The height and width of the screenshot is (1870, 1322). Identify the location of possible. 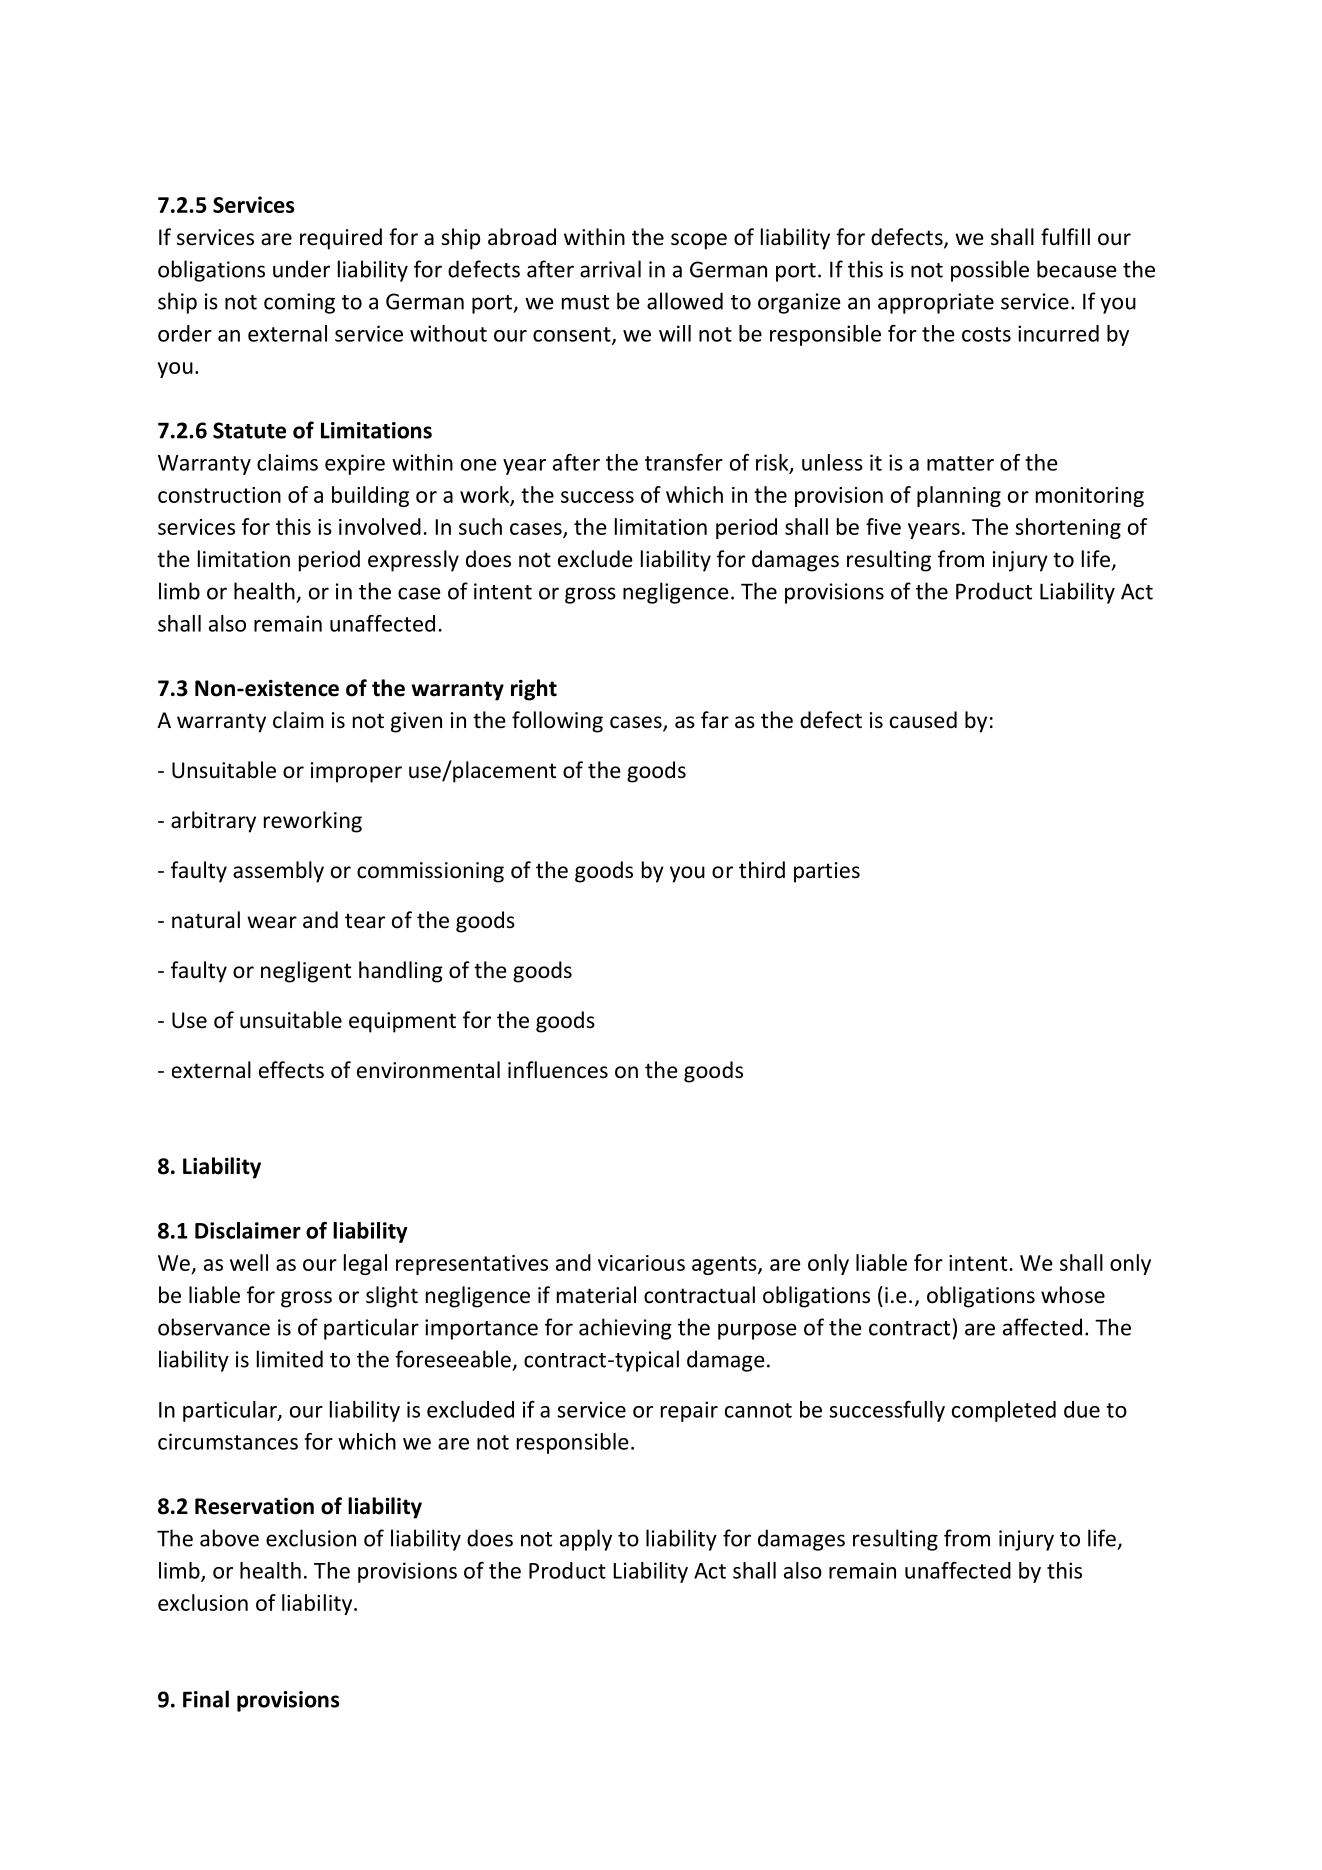
(990, 271).
